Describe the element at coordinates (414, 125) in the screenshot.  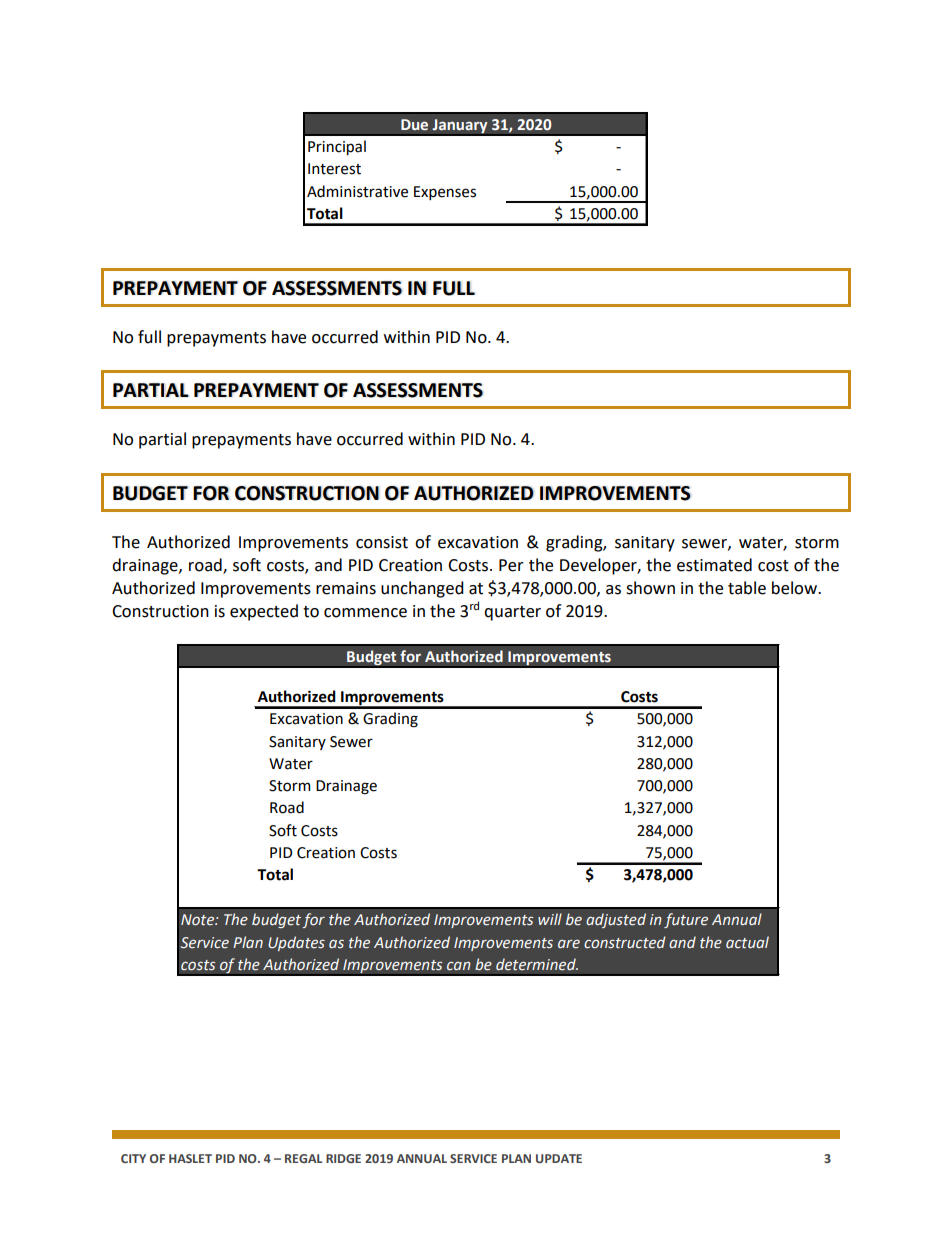
I see `Due` at that location.
